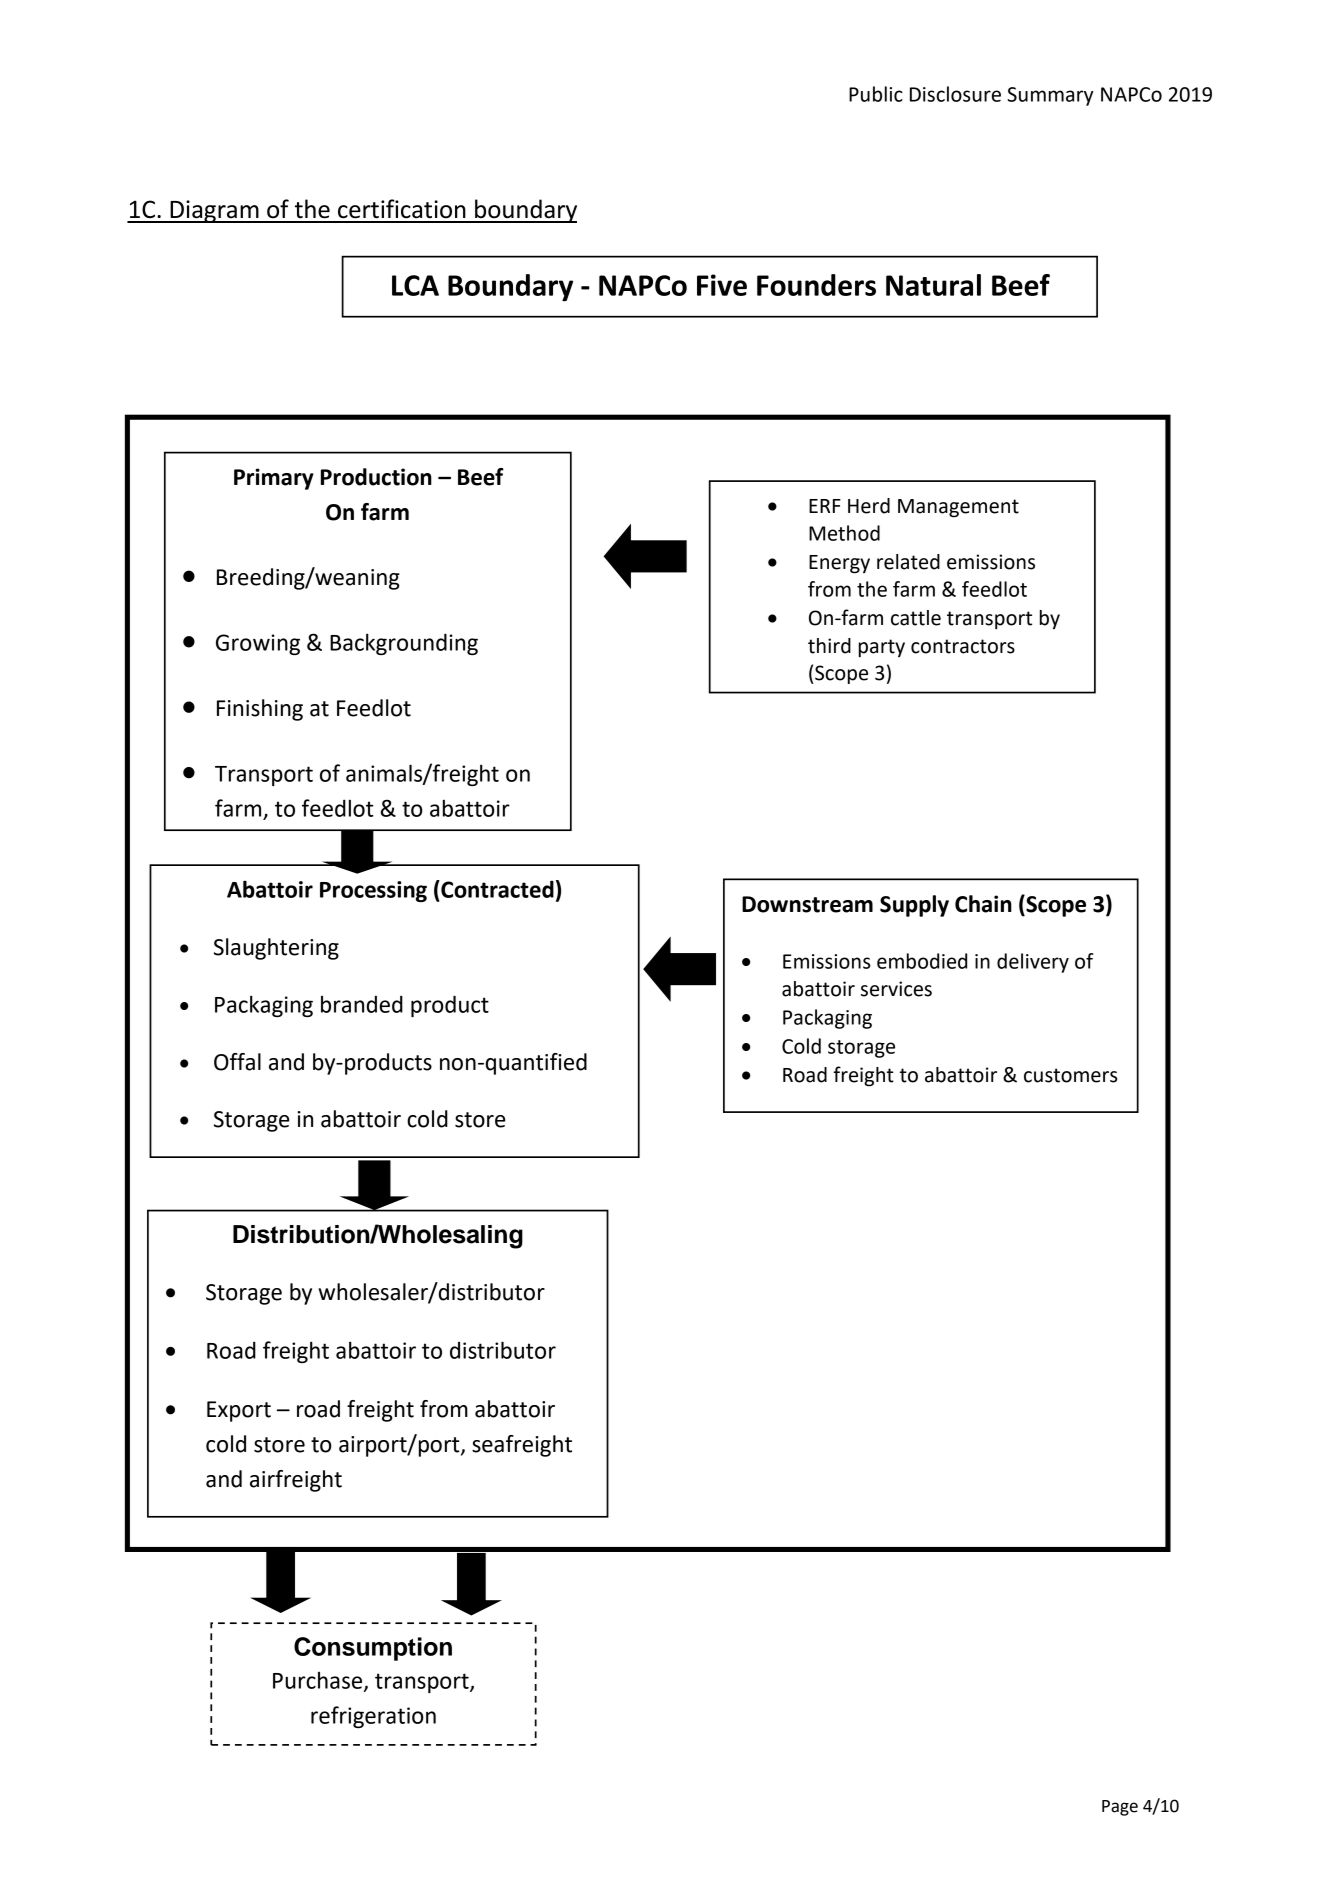 This screenshot has height=1897, width=1341. Describe the element at coordinates (373, 1717) in the screenshot. I see `refrigeration` at that location.
